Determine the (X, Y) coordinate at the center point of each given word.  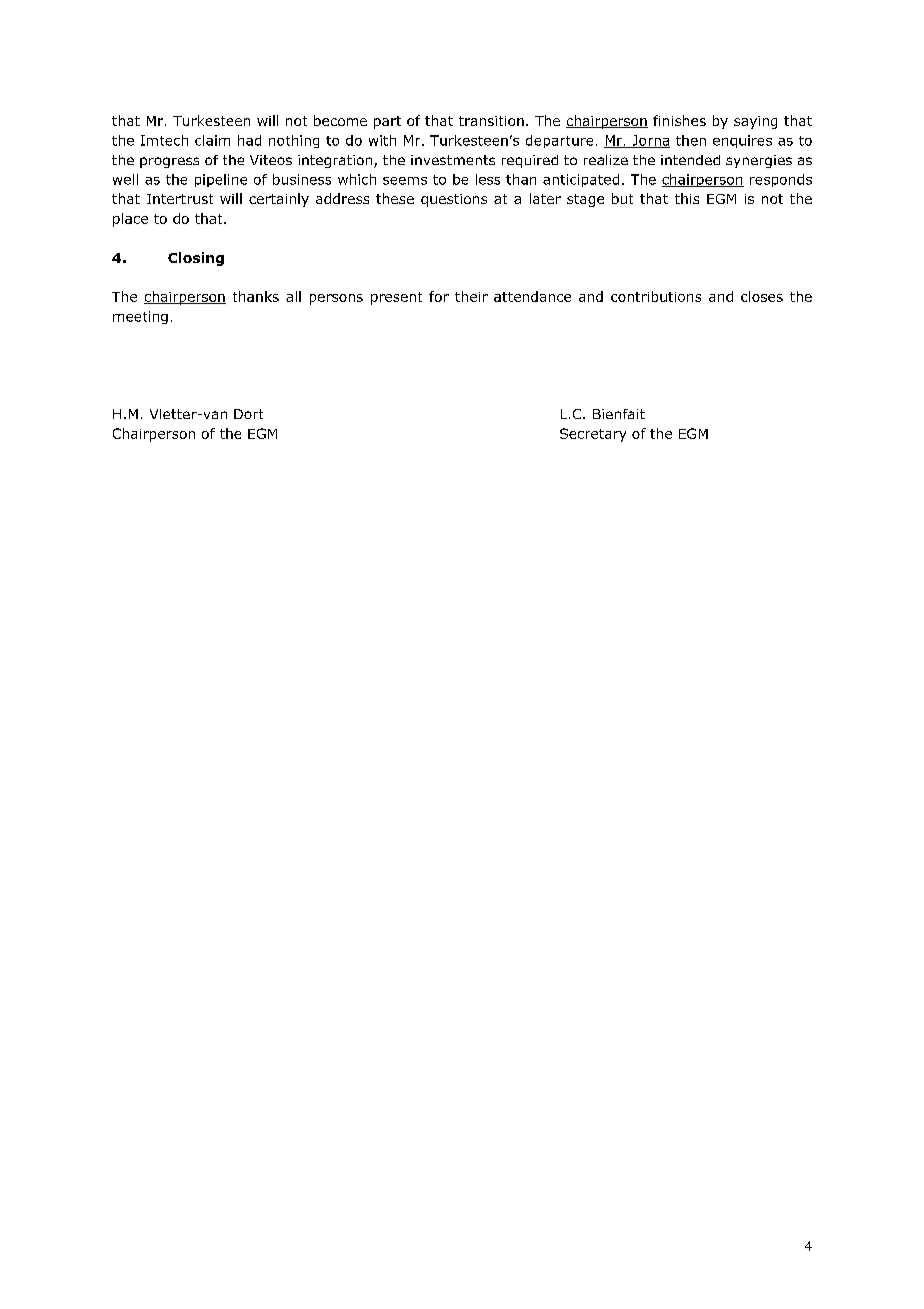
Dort (248, 414)
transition (491, 121)
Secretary (593, 435)
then (691, 140)
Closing (196, 259)
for (439, 296)
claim (212, 140)
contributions (656, 296)
